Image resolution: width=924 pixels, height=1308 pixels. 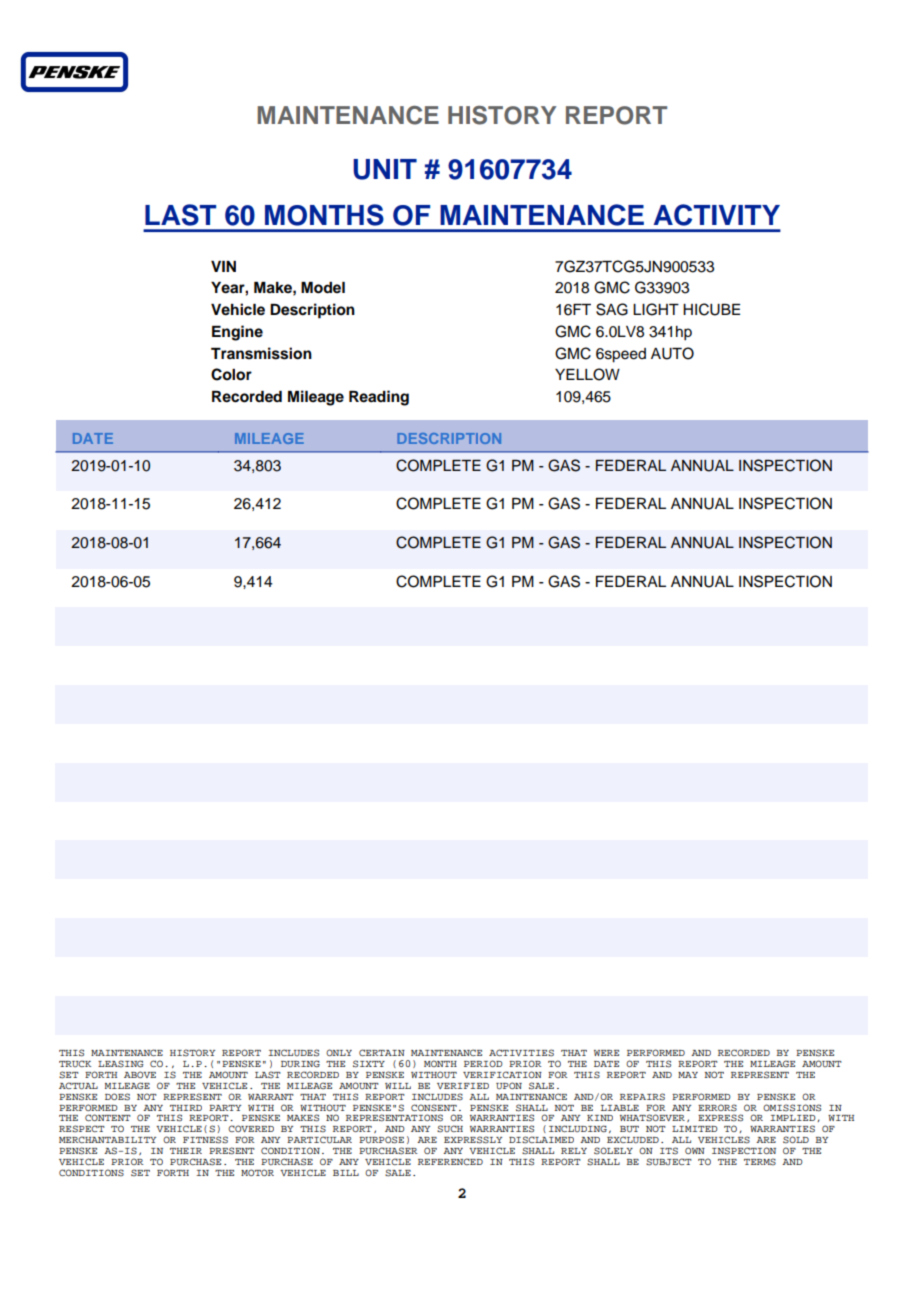 I want to click on LIGHT, so click(x=656, y=309).
